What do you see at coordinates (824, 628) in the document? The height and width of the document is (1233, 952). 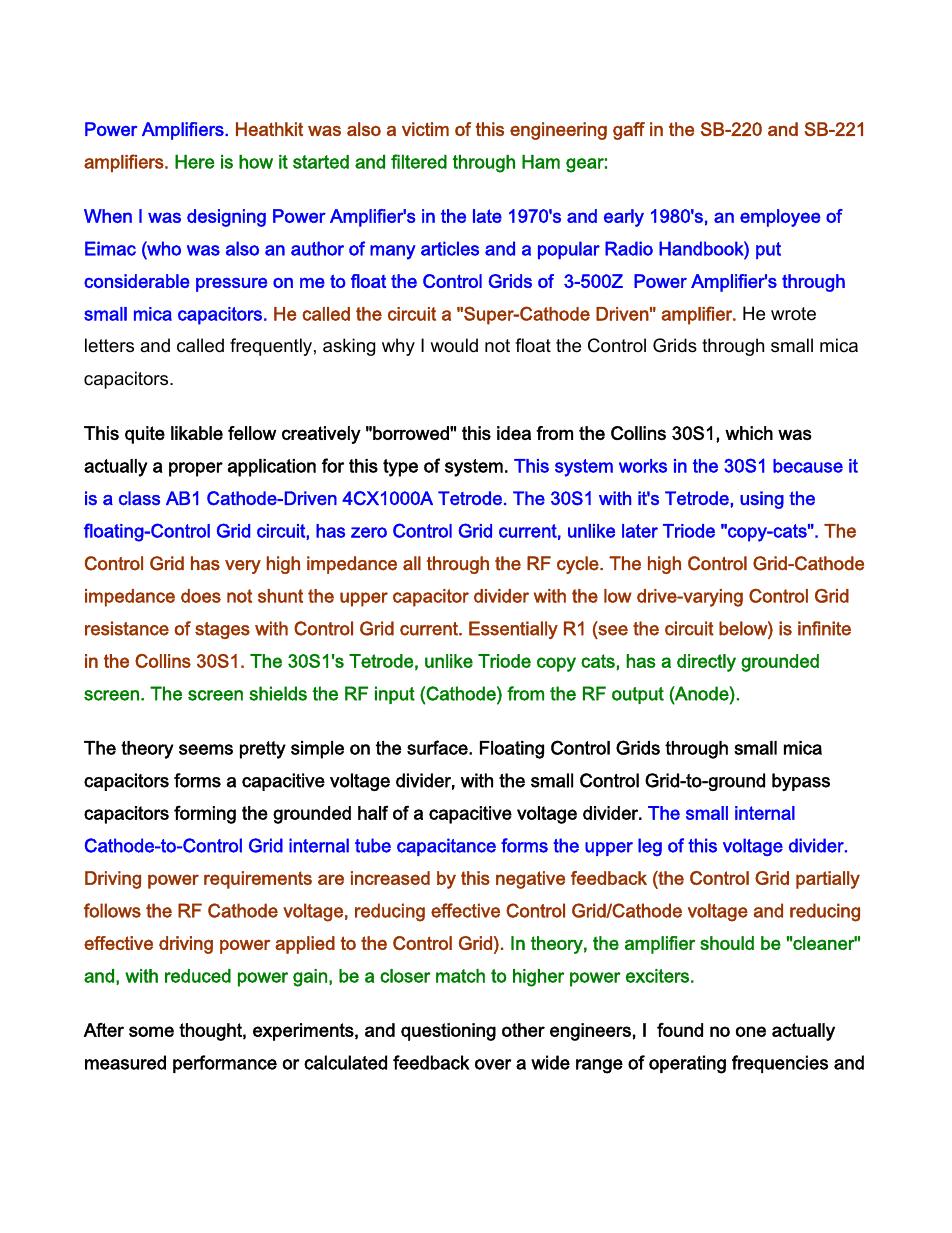 I see `infinite` at bounding box center [824, 628].
